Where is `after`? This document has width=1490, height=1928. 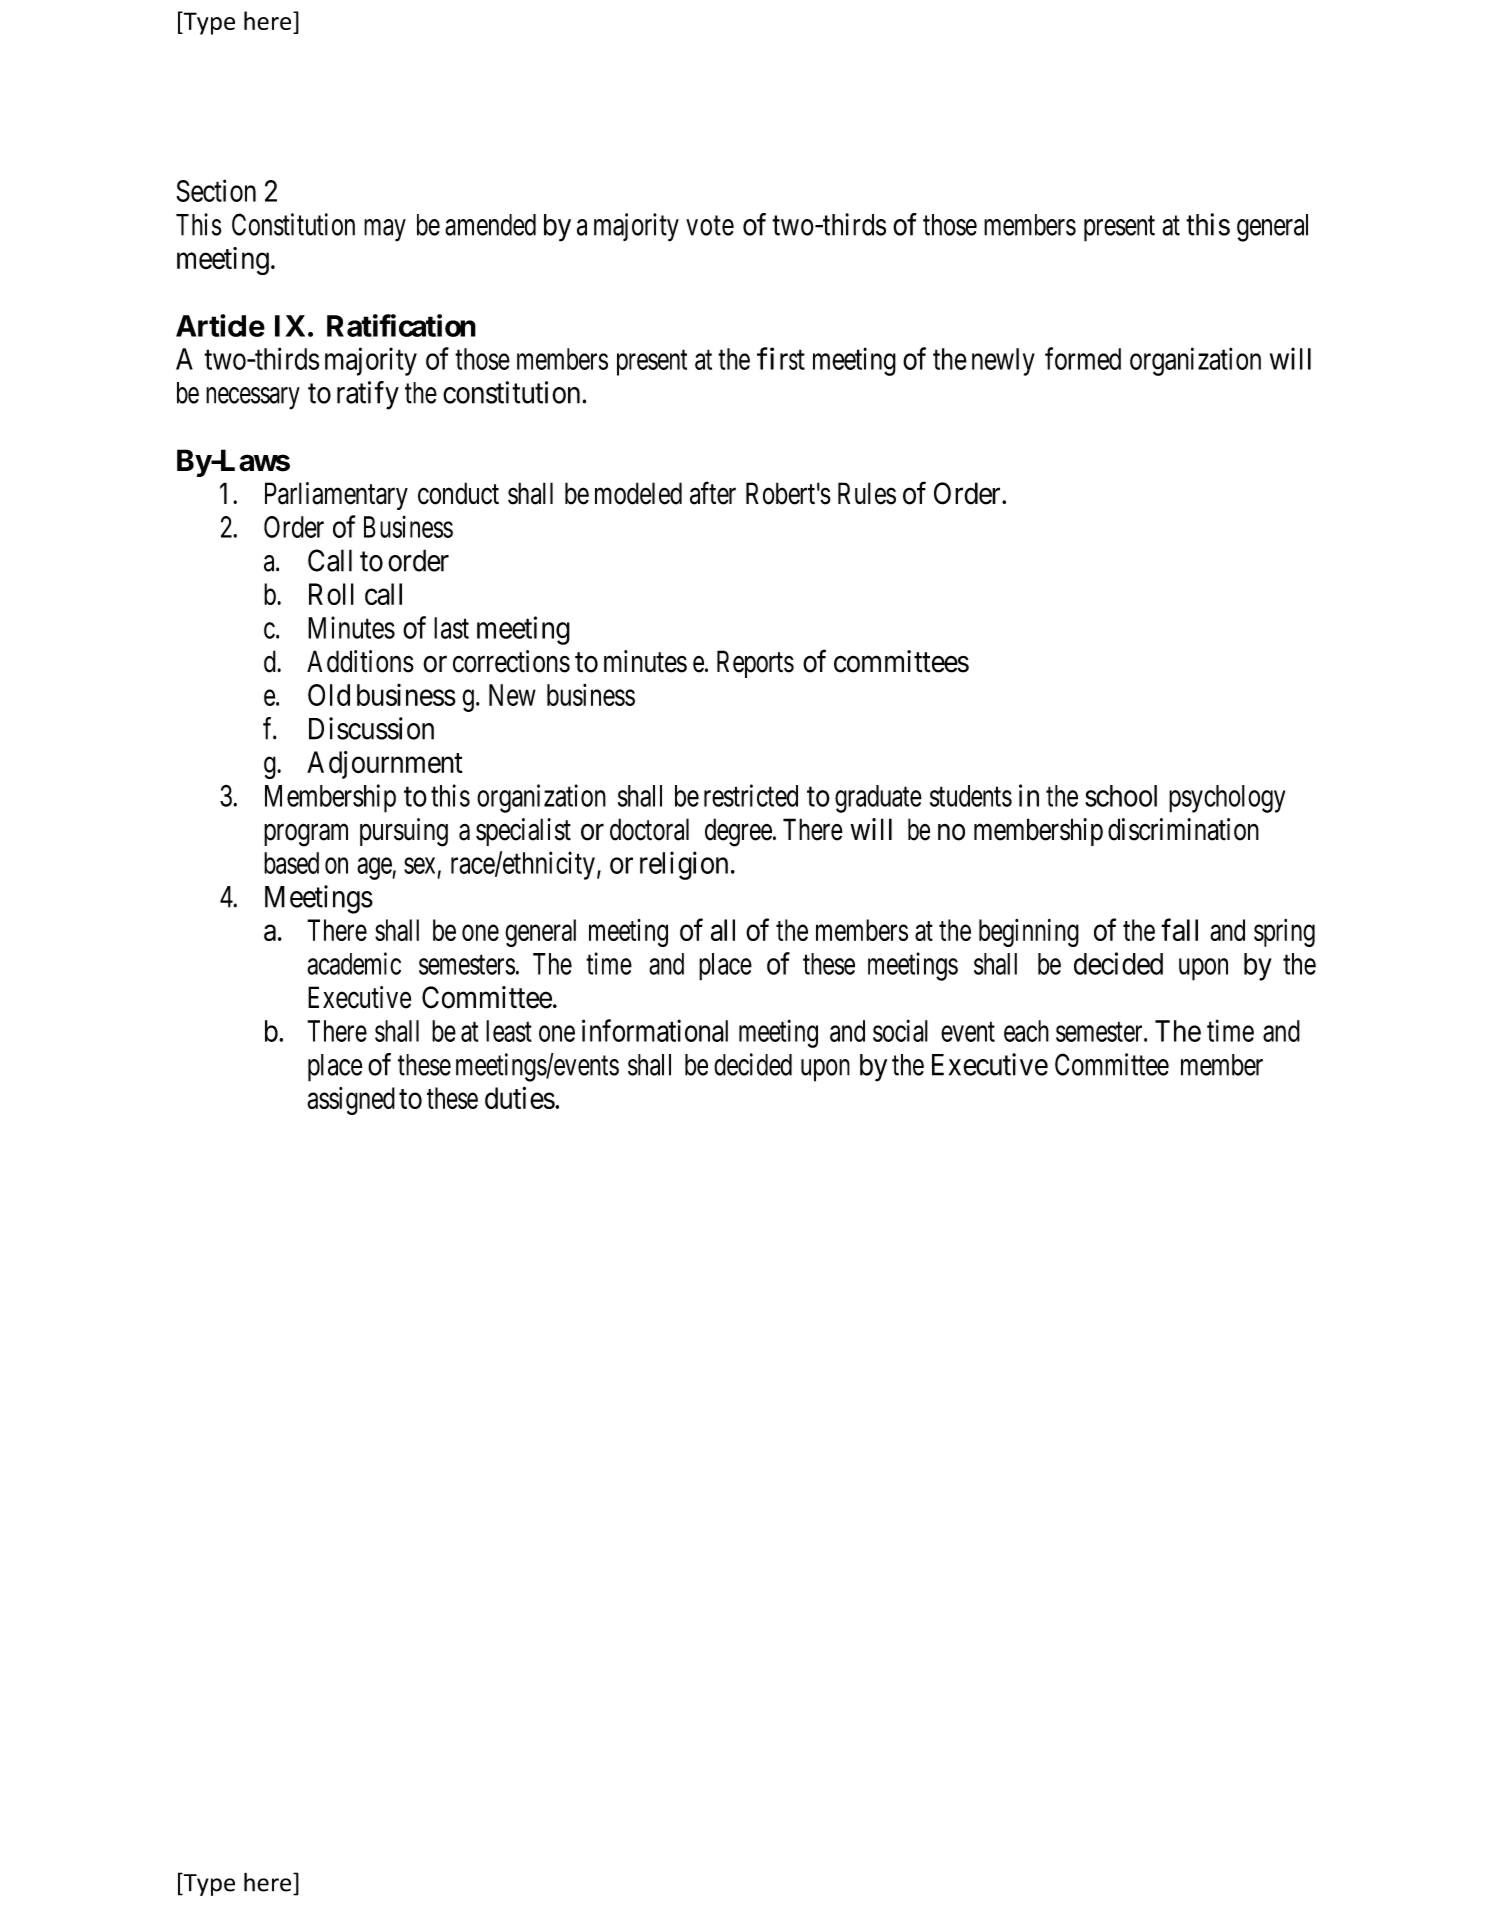
after is located at coordinates (713, 493).
